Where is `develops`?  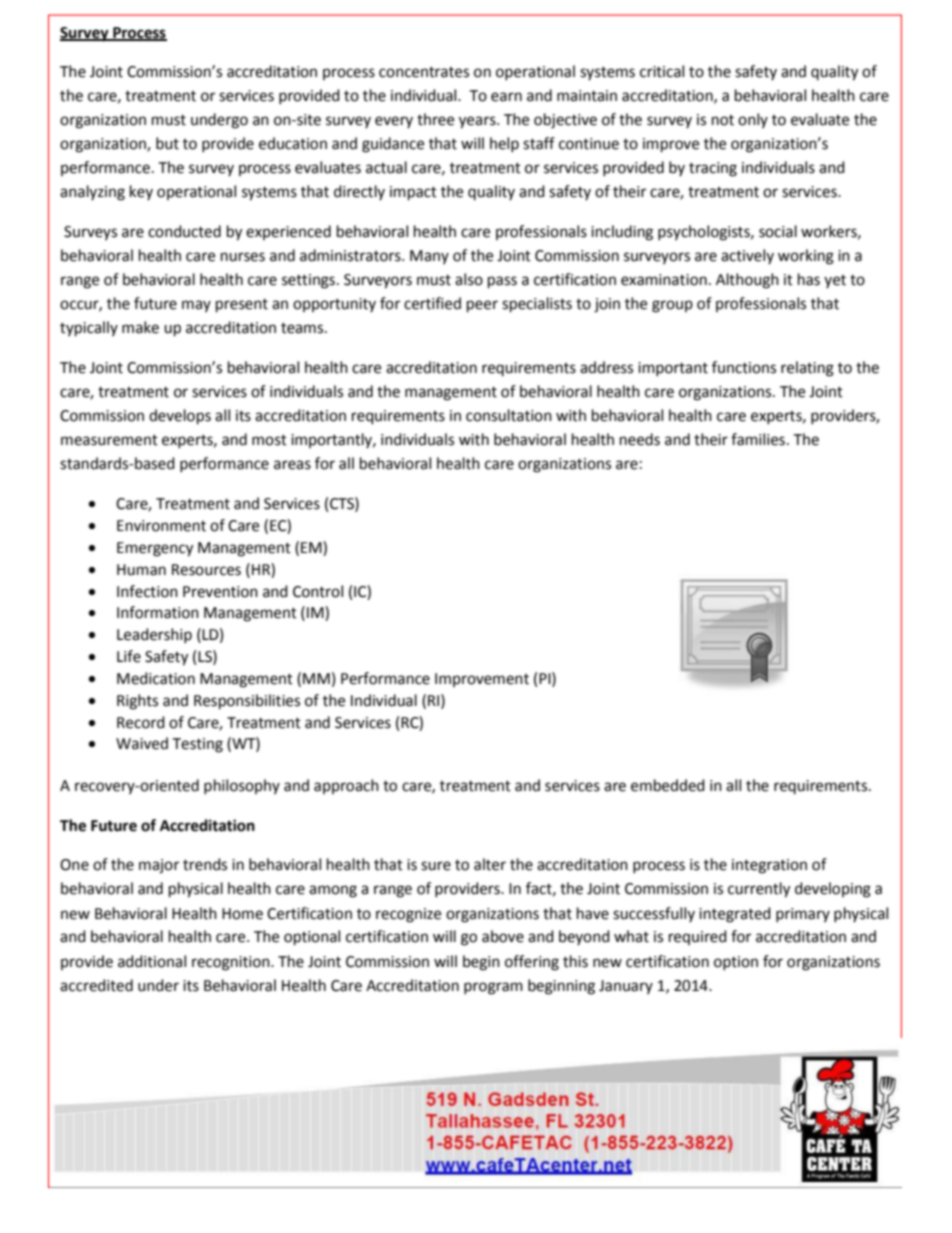 develops is located at coordinates (180, 417).
